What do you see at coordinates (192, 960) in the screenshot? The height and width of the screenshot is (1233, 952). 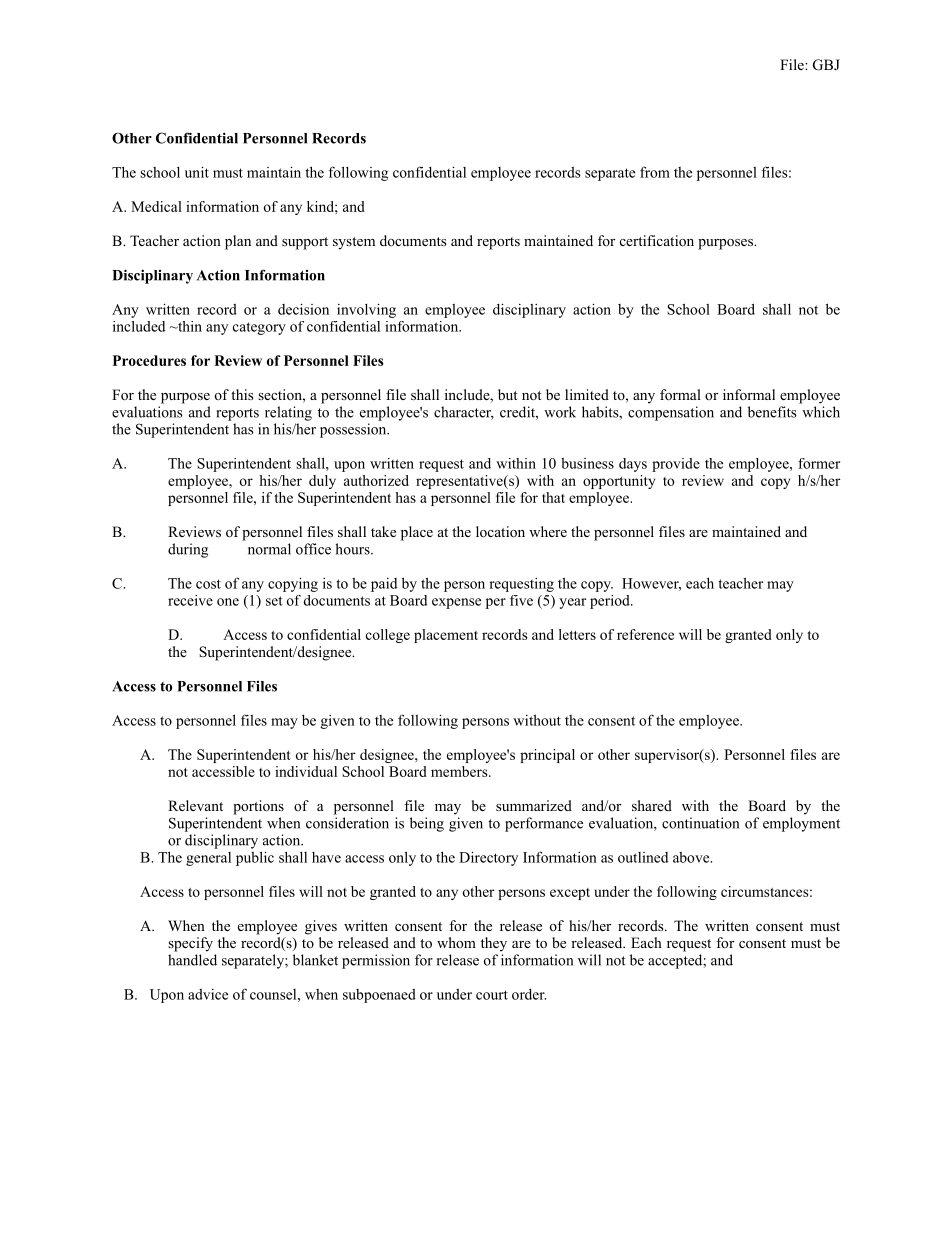 I see `handled` at bounding box center [192, 960].
